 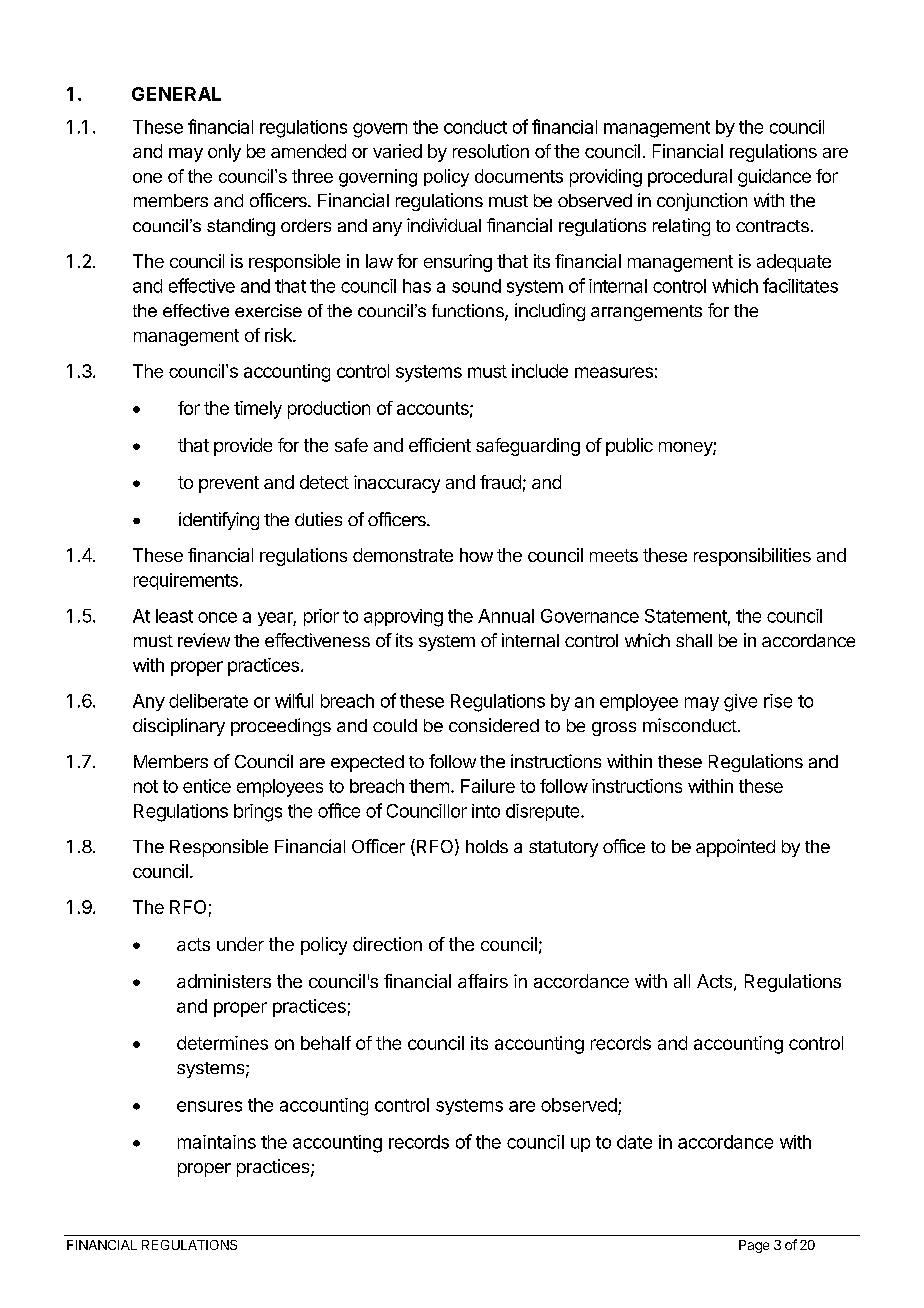 I want to click on brings, so click(x=258, y=813).
